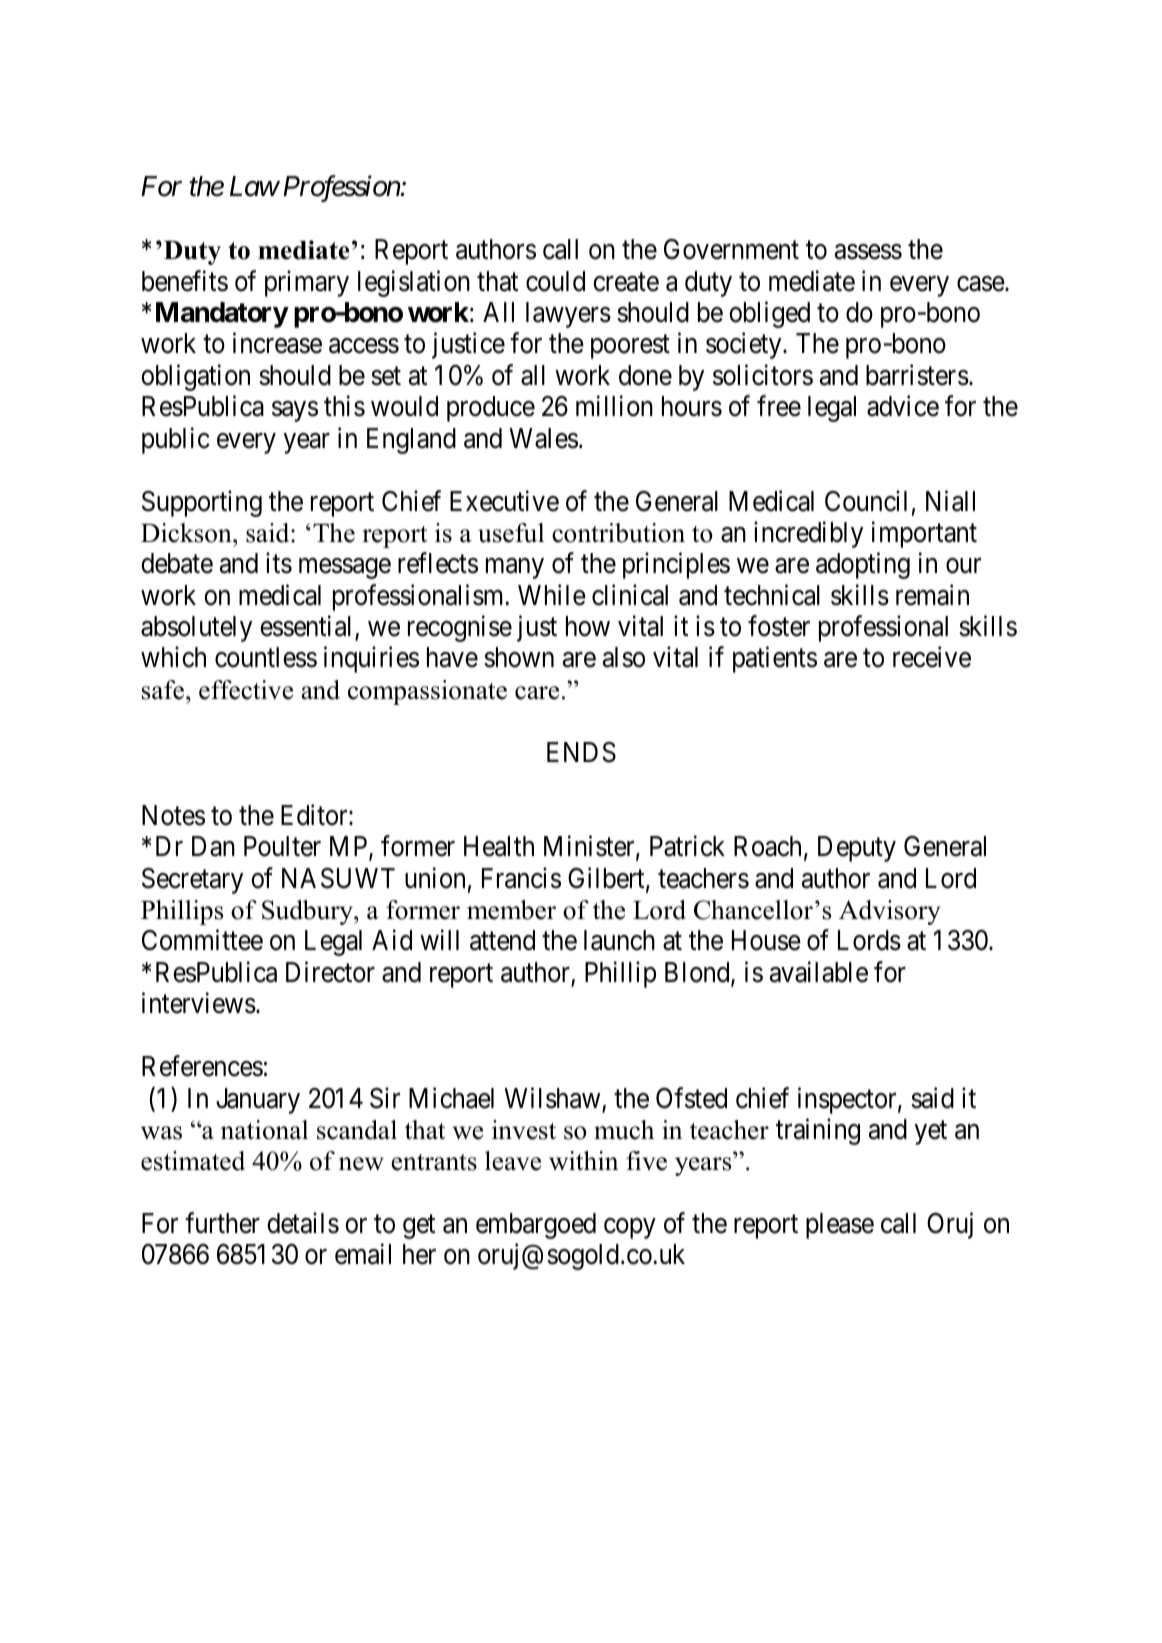 The height and width of the screenshot is (1643, 1162). I want to click on could, so click(555, 281).
